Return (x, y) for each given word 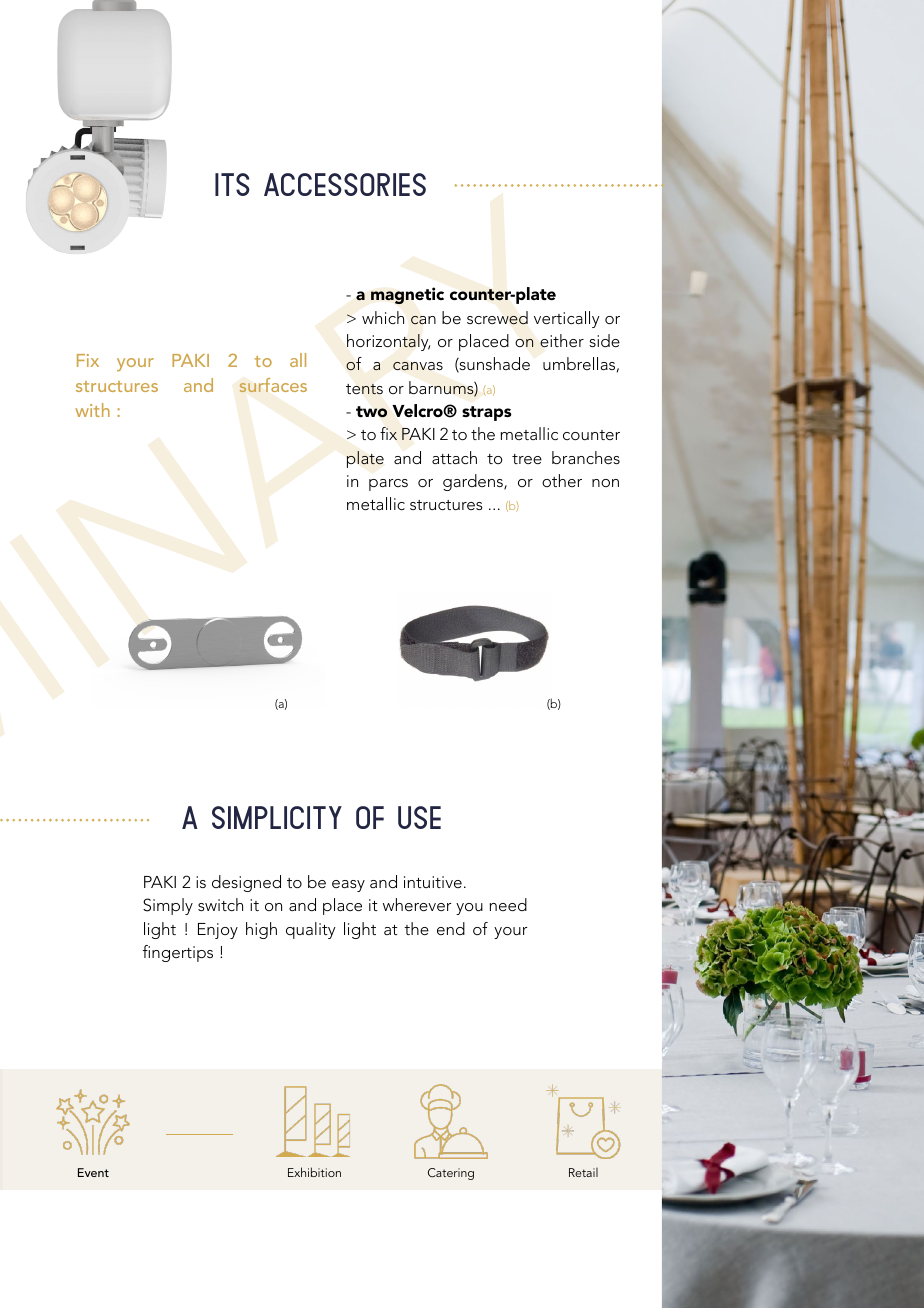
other (562, 480)
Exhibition (314, 1172)
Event (93, 1172)
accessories (345, 184)
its (232, 184)
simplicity (277, 817)
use (419, 817)
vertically (567, 319)
